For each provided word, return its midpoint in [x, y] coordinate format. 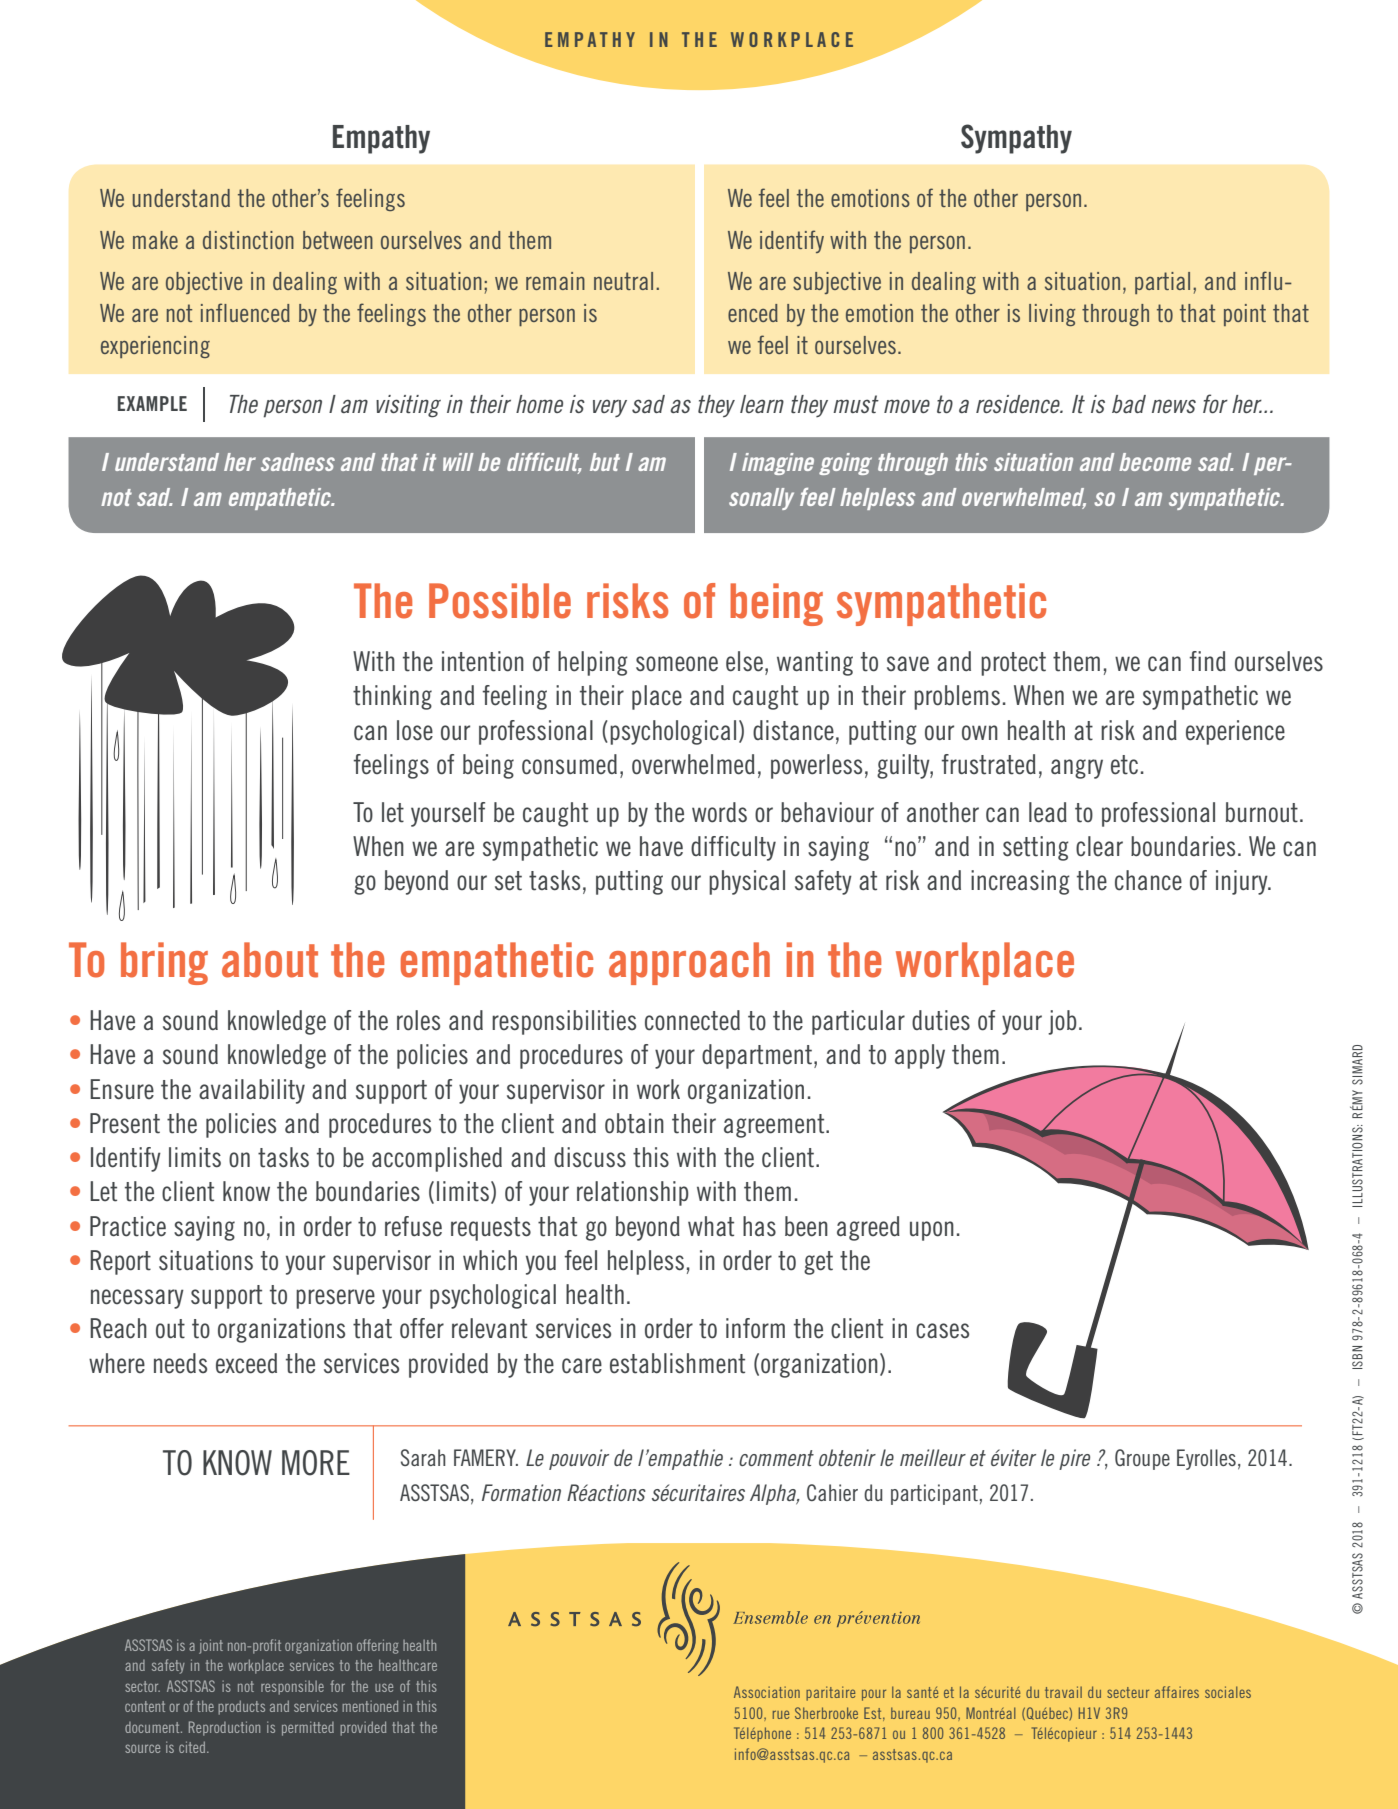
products [241, 1707]
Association [767, 1692]
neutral [623, 281]
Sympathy [1016, 139]
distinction [248, 240]
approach [689, 963]
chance [1148, 880]
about [270, 960]
